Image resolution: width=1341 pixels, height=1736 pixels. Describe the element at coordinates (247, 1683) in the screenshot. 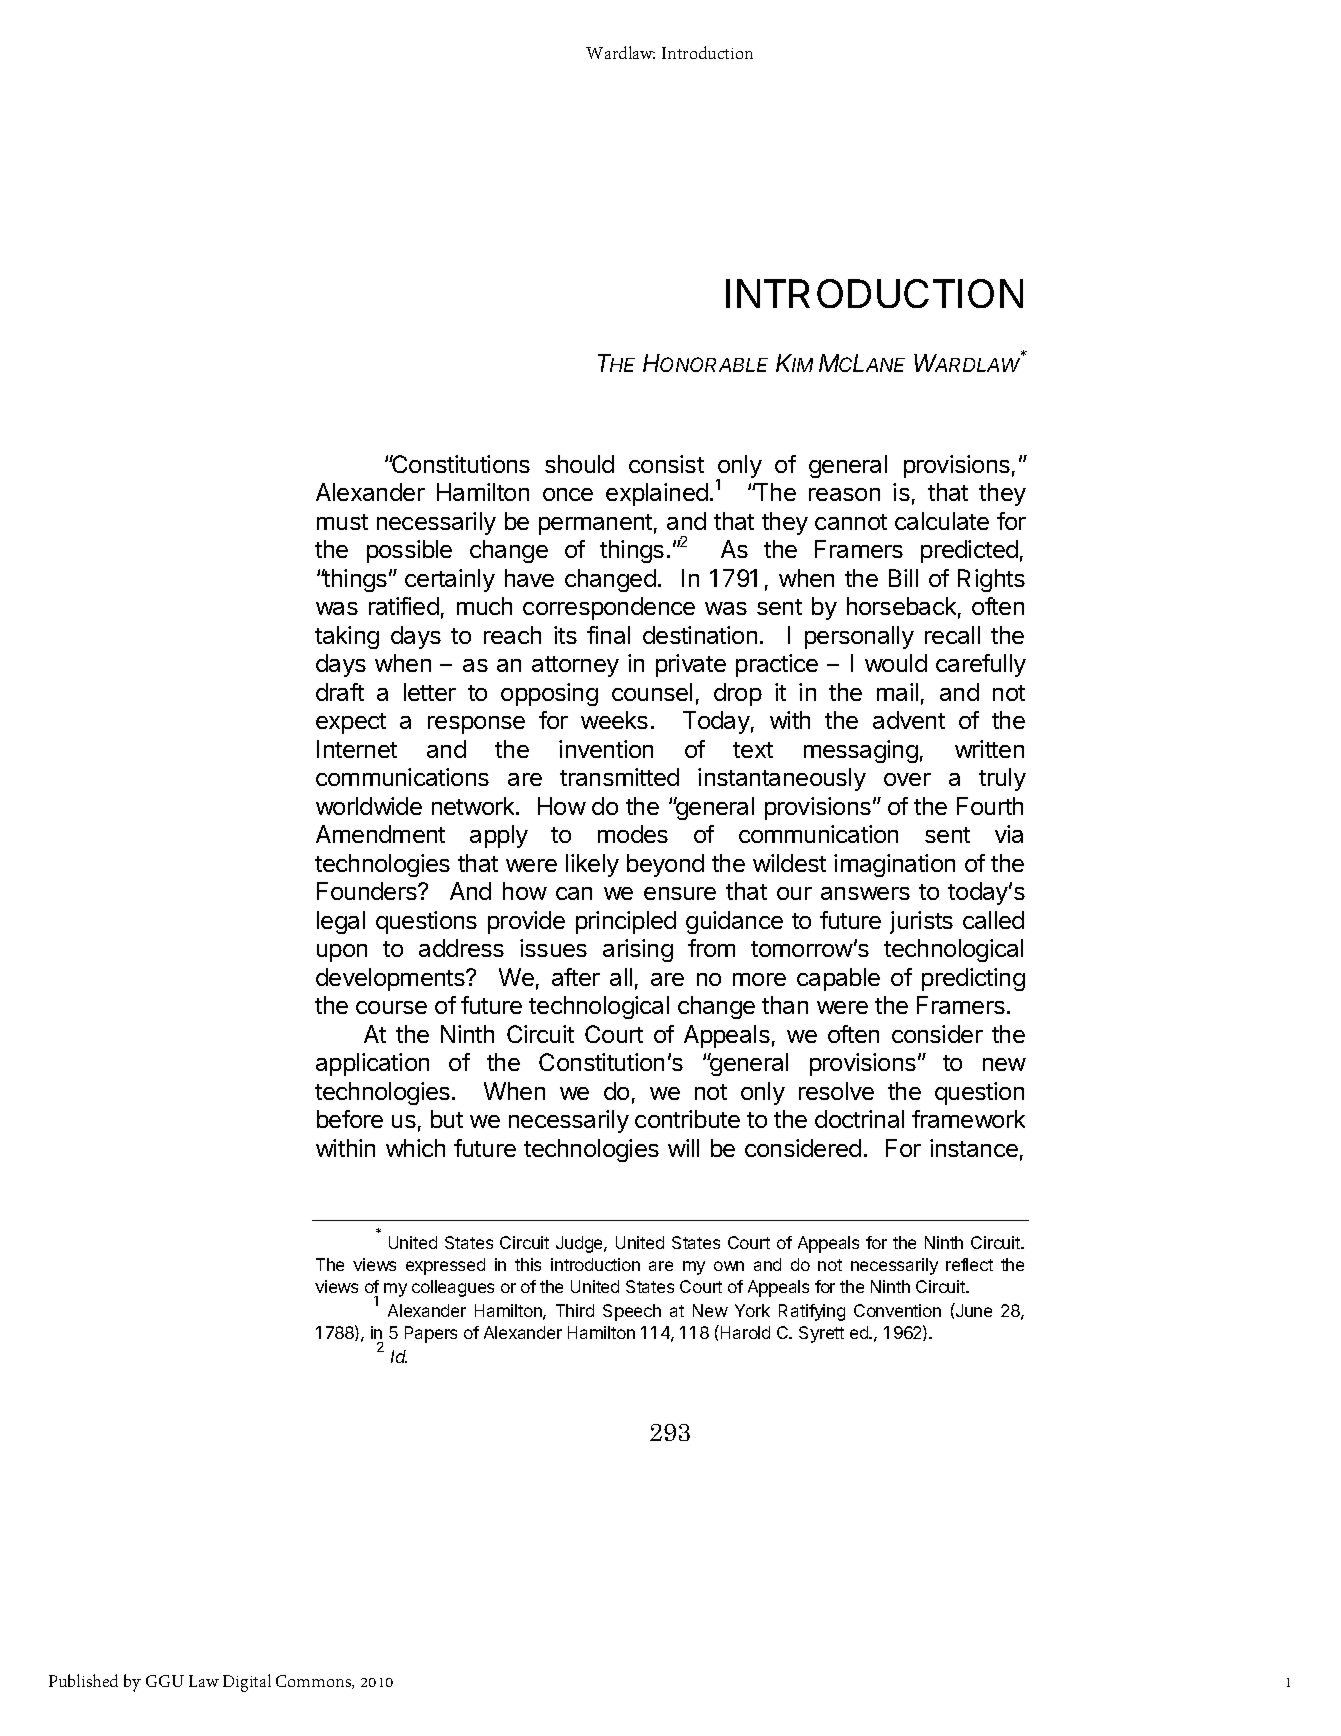

I see `Digital` at that location.
